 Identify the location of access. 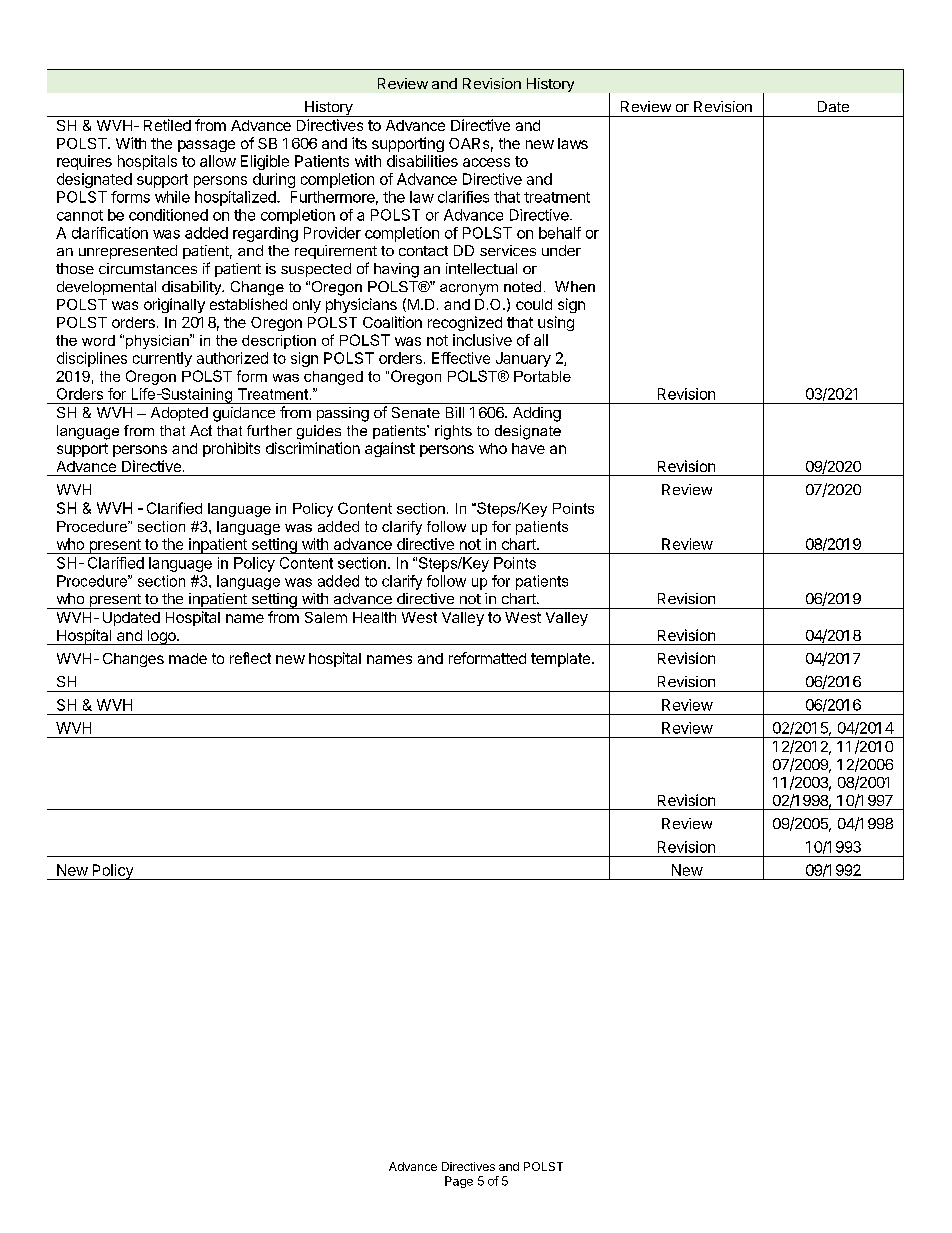
(486, 162).
